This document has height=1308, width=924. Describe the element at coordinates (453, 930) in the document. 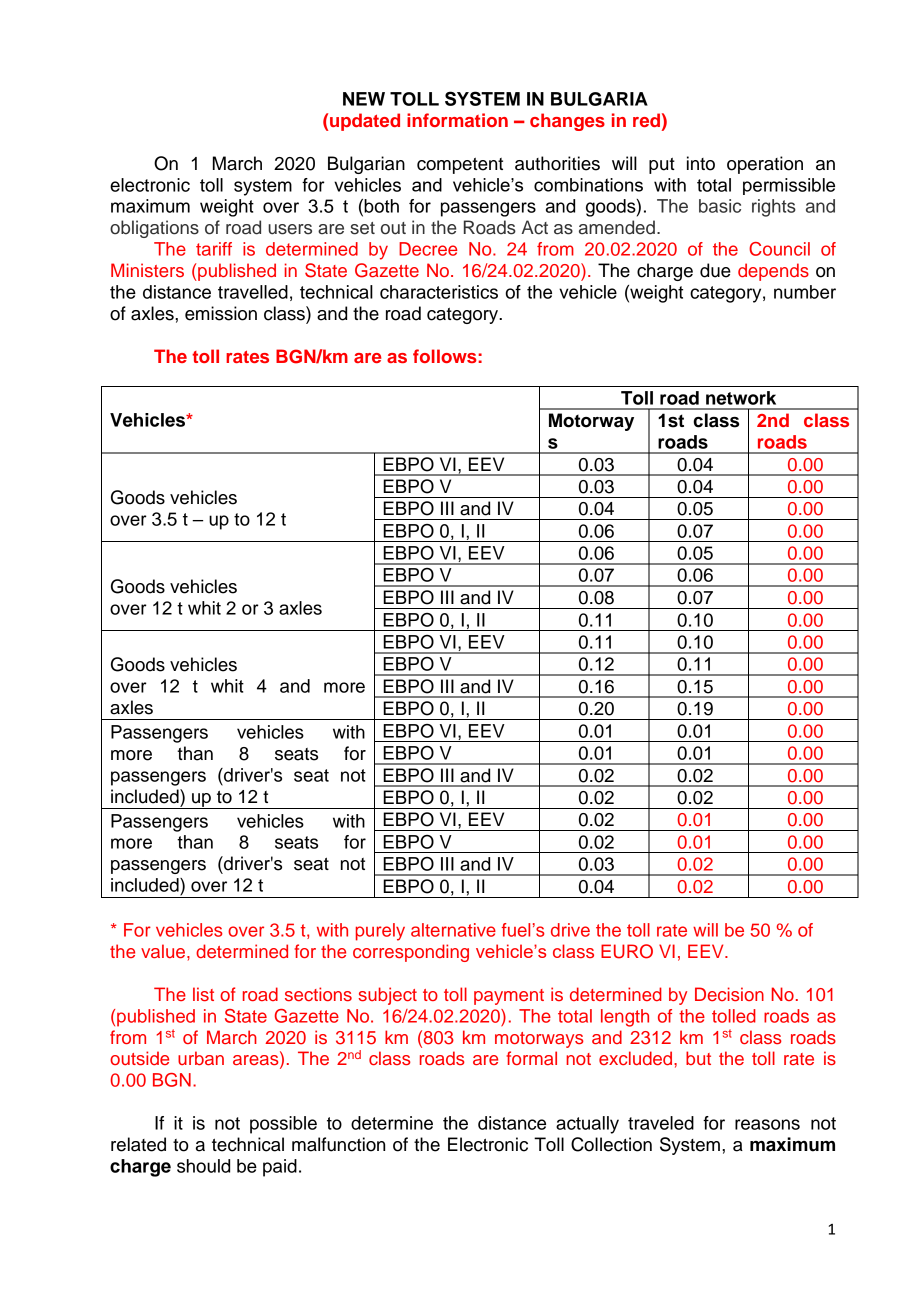

I see `alternative` at that location.
